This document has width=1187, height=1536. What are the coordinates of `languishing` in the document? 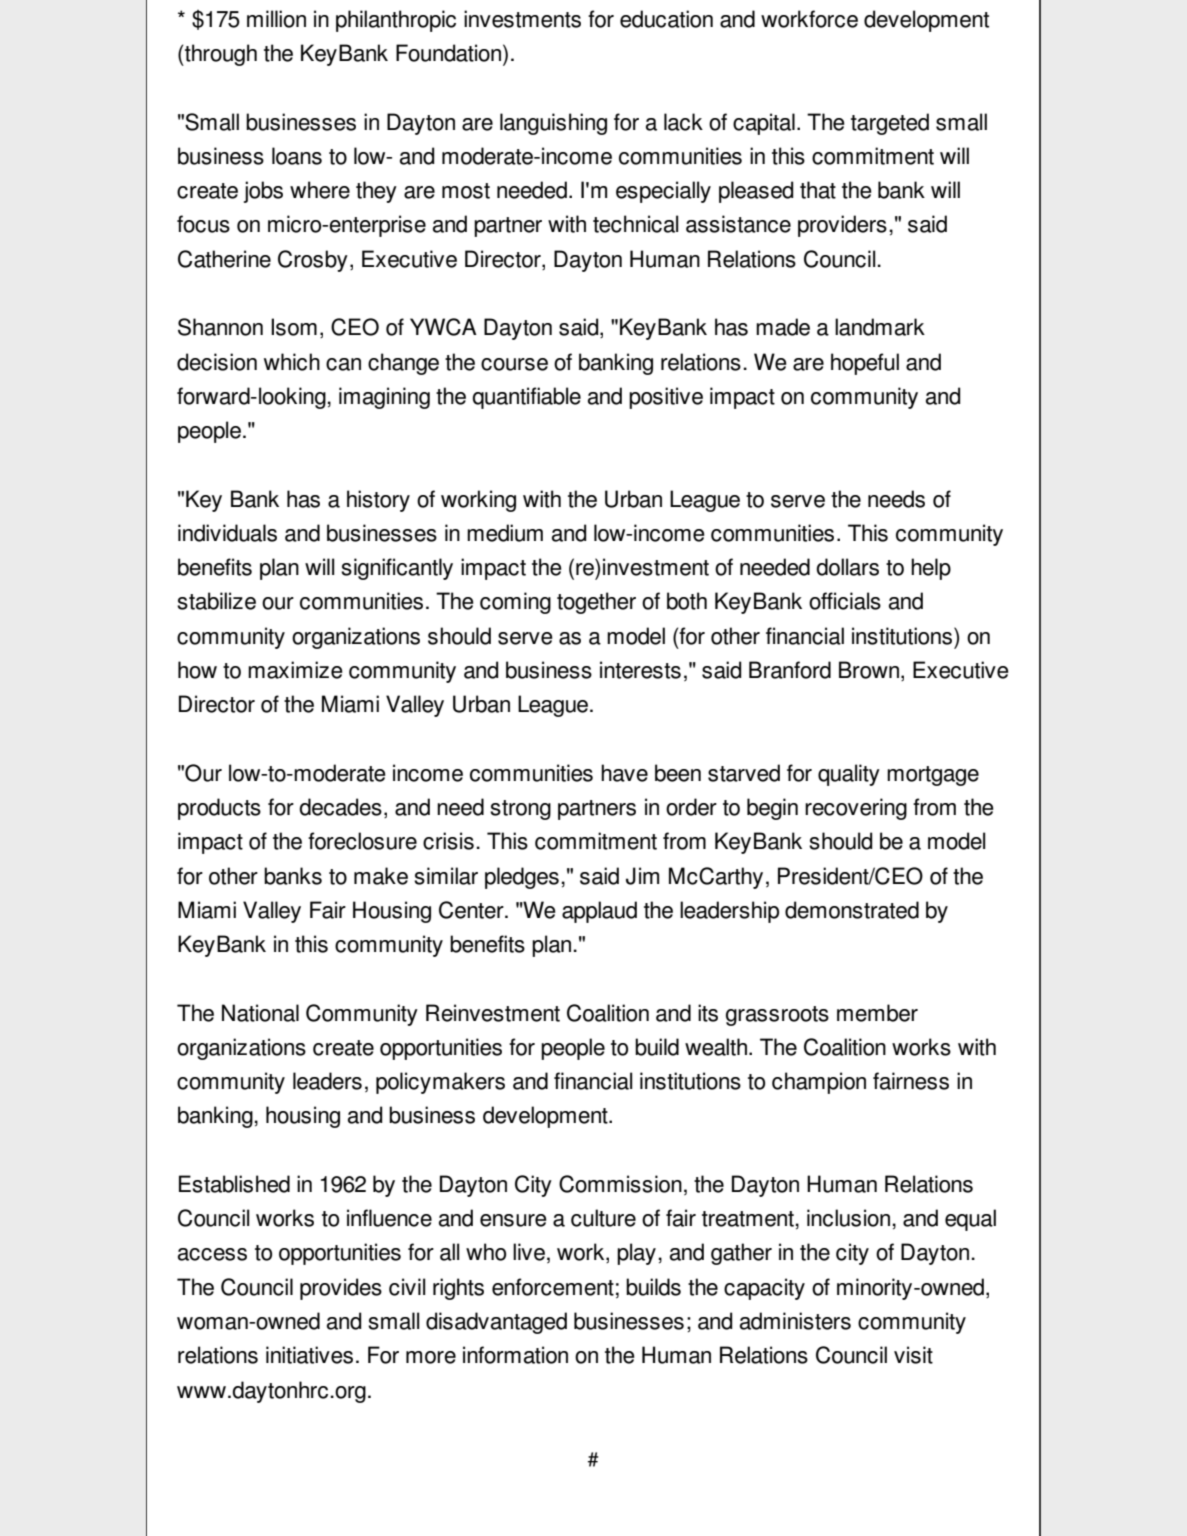 It's located at (553, 124).
